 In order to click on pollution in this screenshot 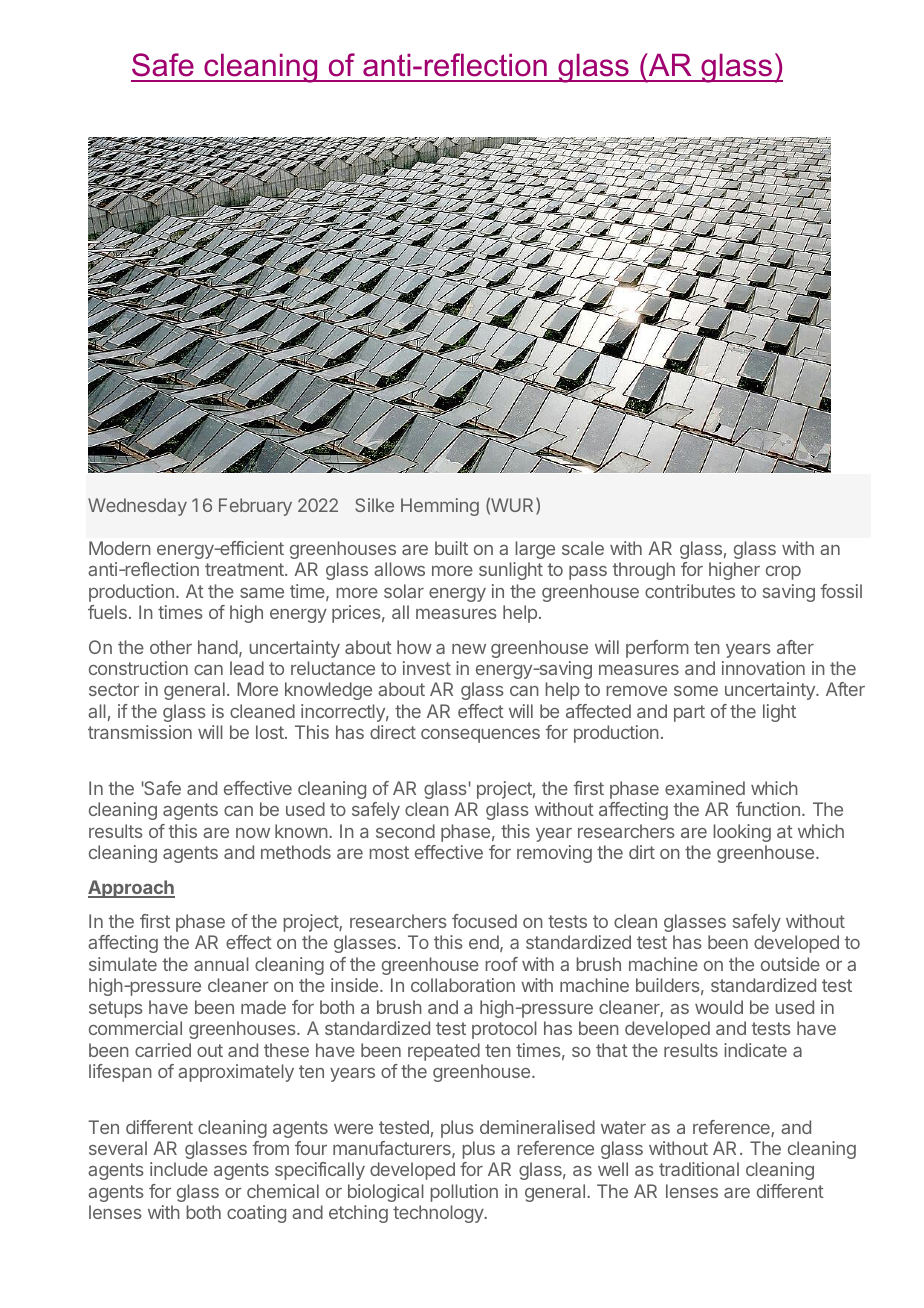, I will do `click(464, 1193)`.
